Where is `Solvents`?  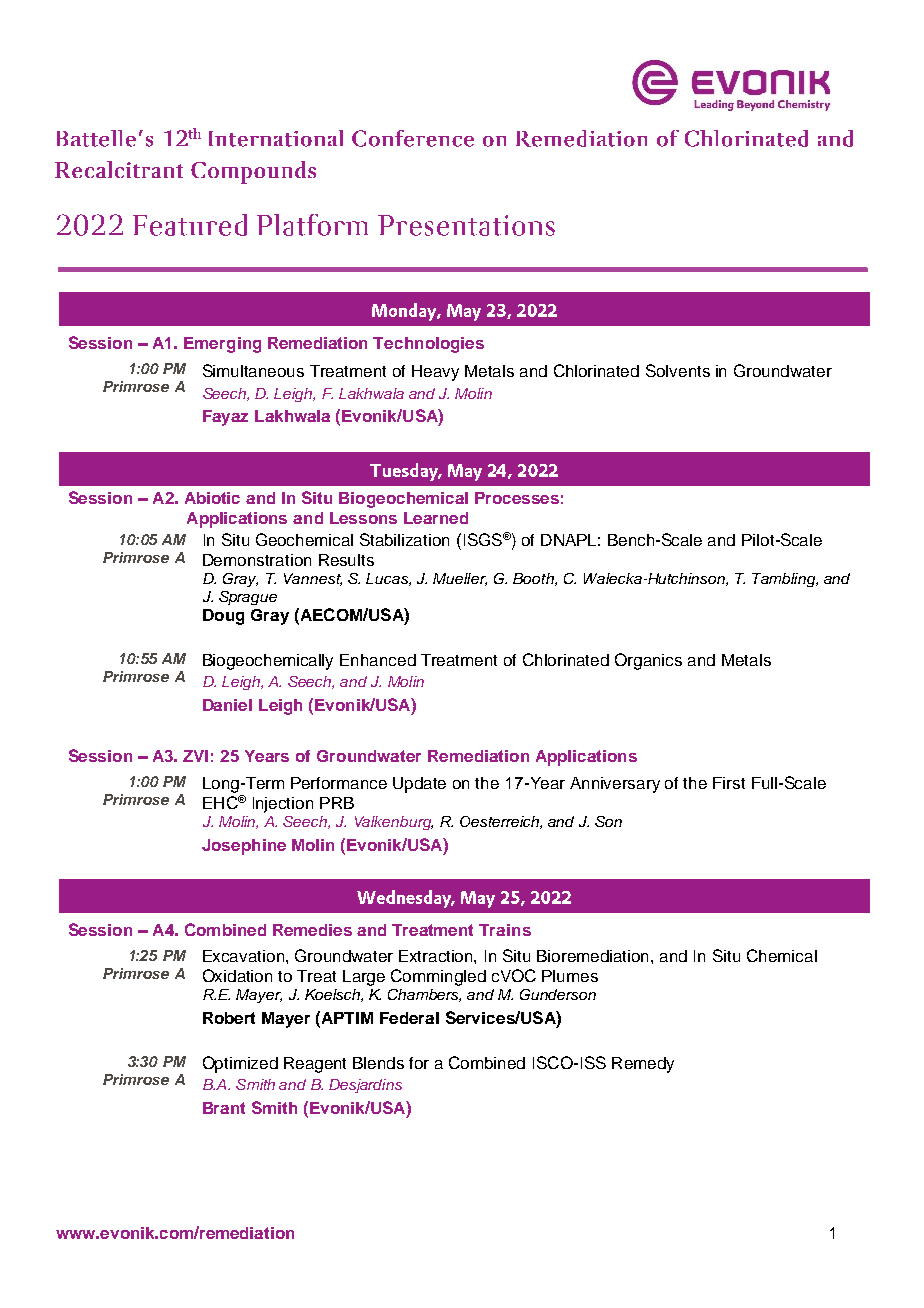
Solvents is located at coordinates (678, 370).
